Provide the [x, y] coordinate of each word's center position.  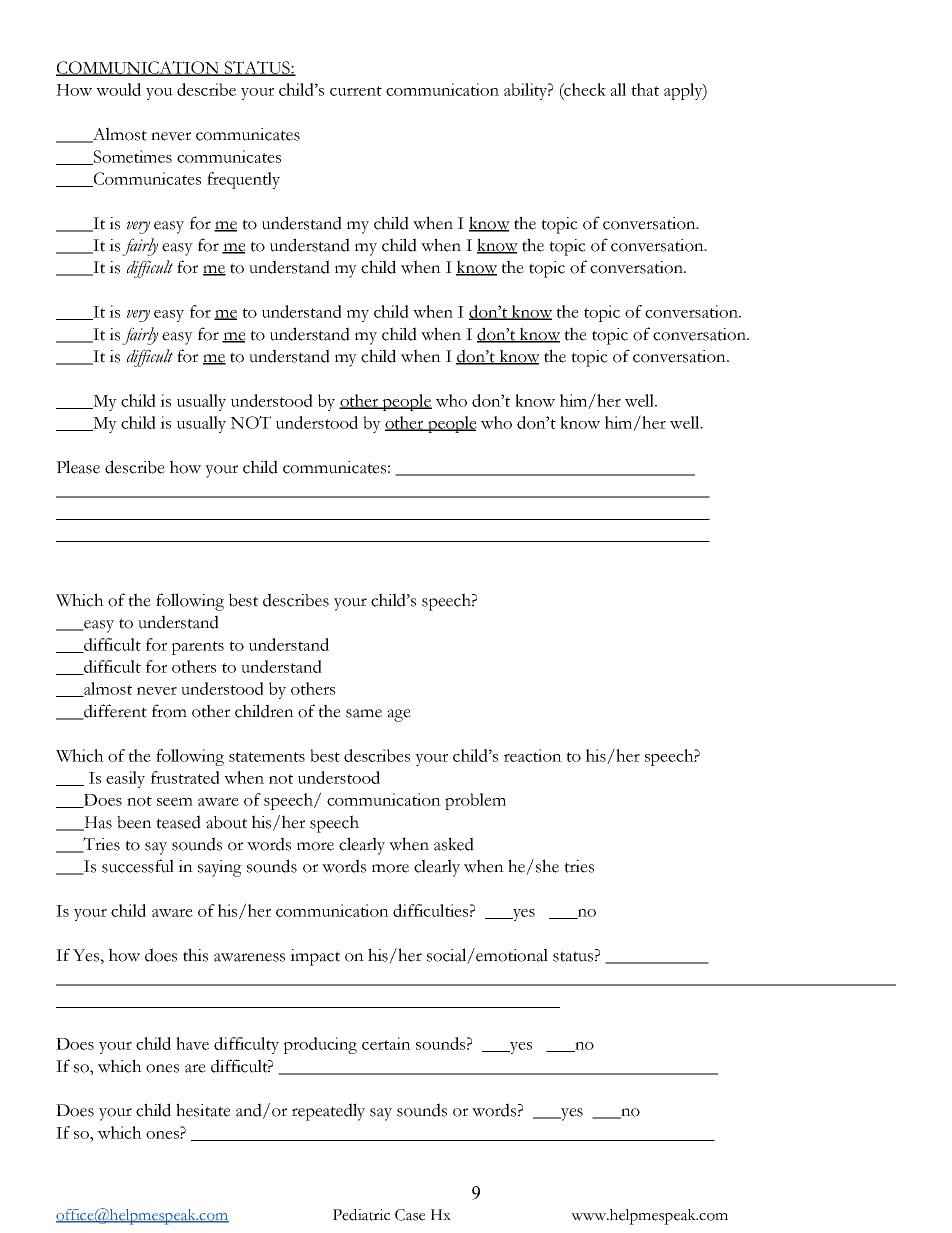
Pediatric [361, 1215]
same [364, 713]
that [645, 89]
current [356, 91]
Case [410, 1215]
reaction [533, 755]
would [118, 89]
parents [198, 648]
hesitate [203, 1110]
